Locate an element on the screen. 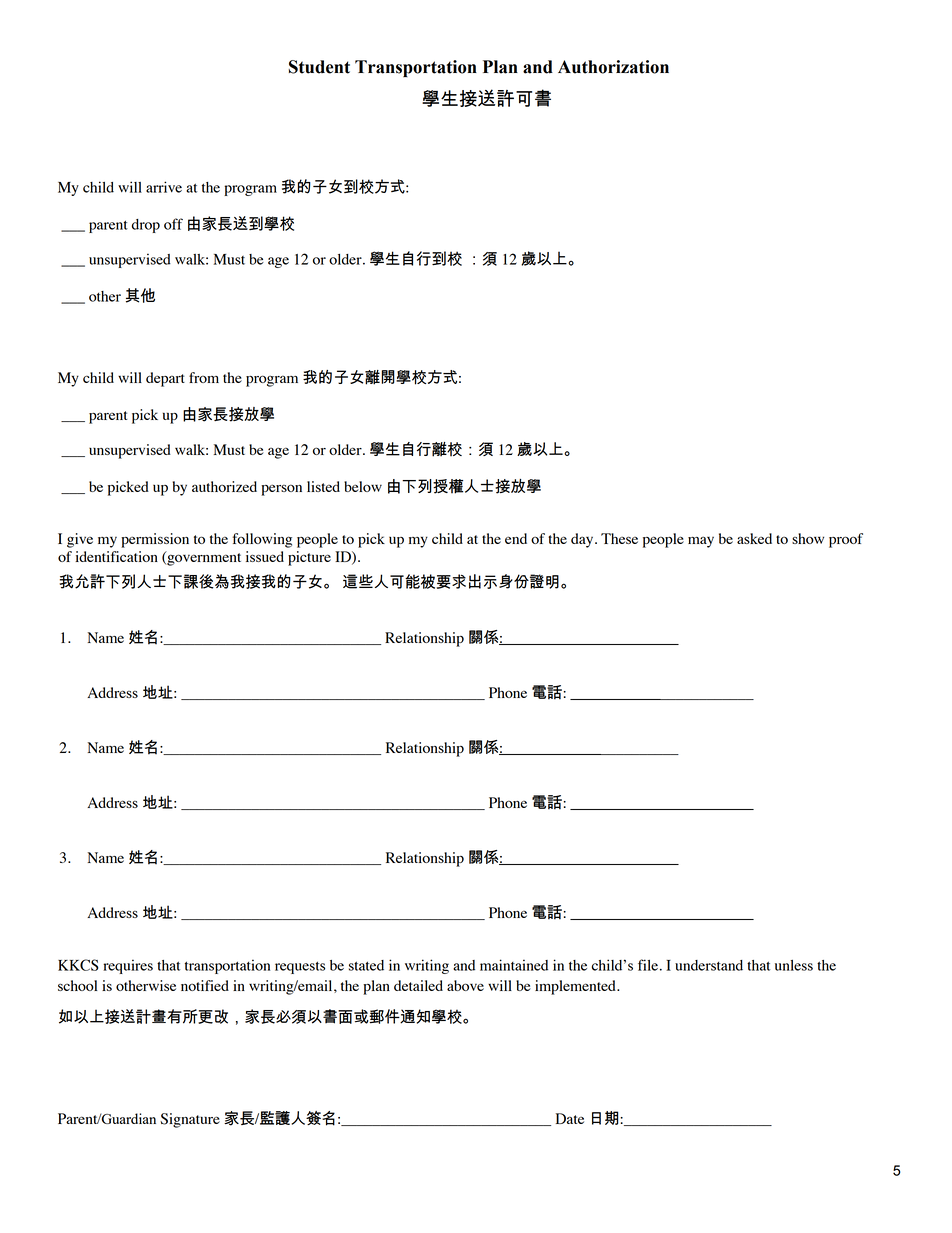  Signature is located at coordinates (190, 1120).
